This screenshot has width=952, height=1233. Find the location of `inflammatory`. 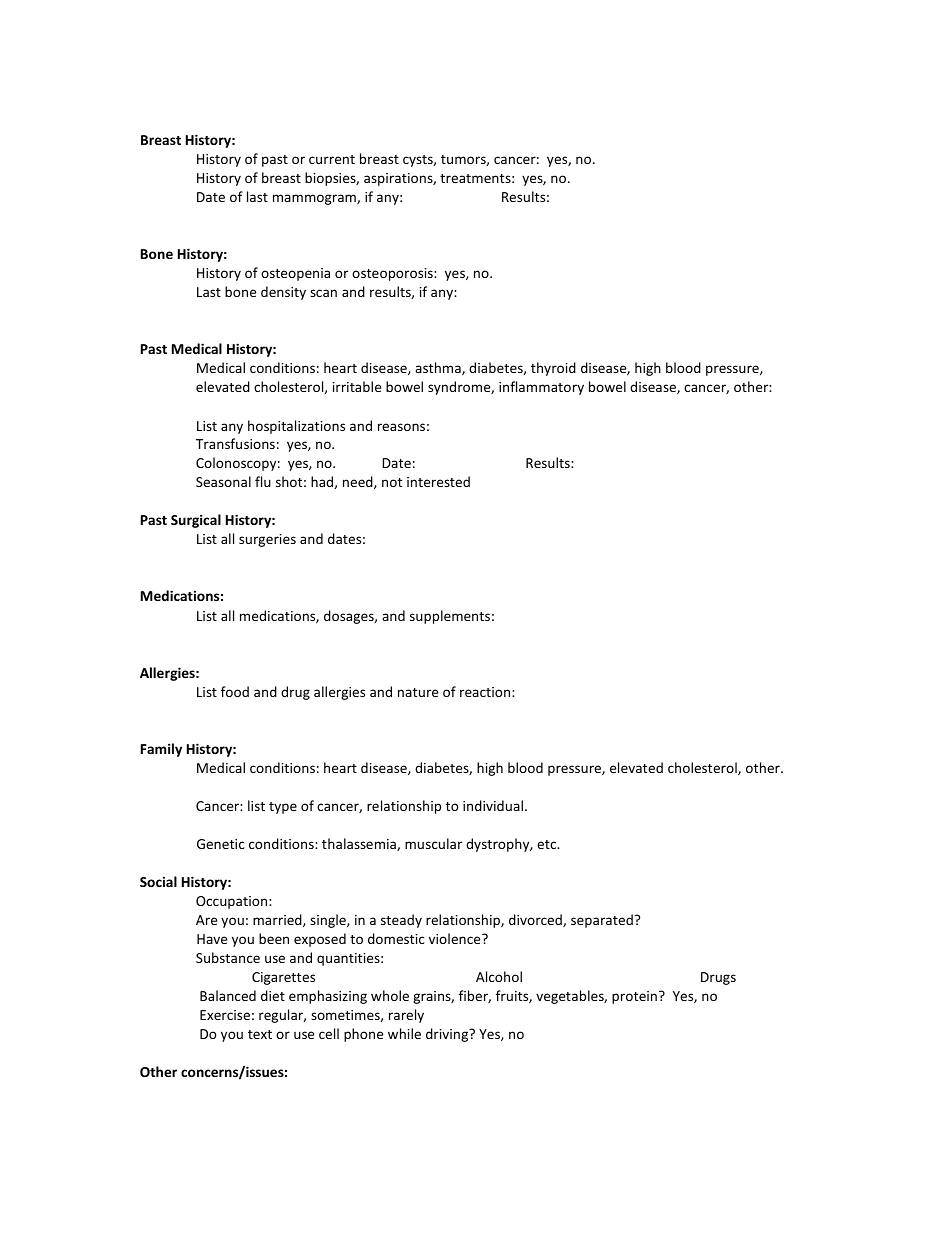

inflammatory is located at coordinates (541, 388).
